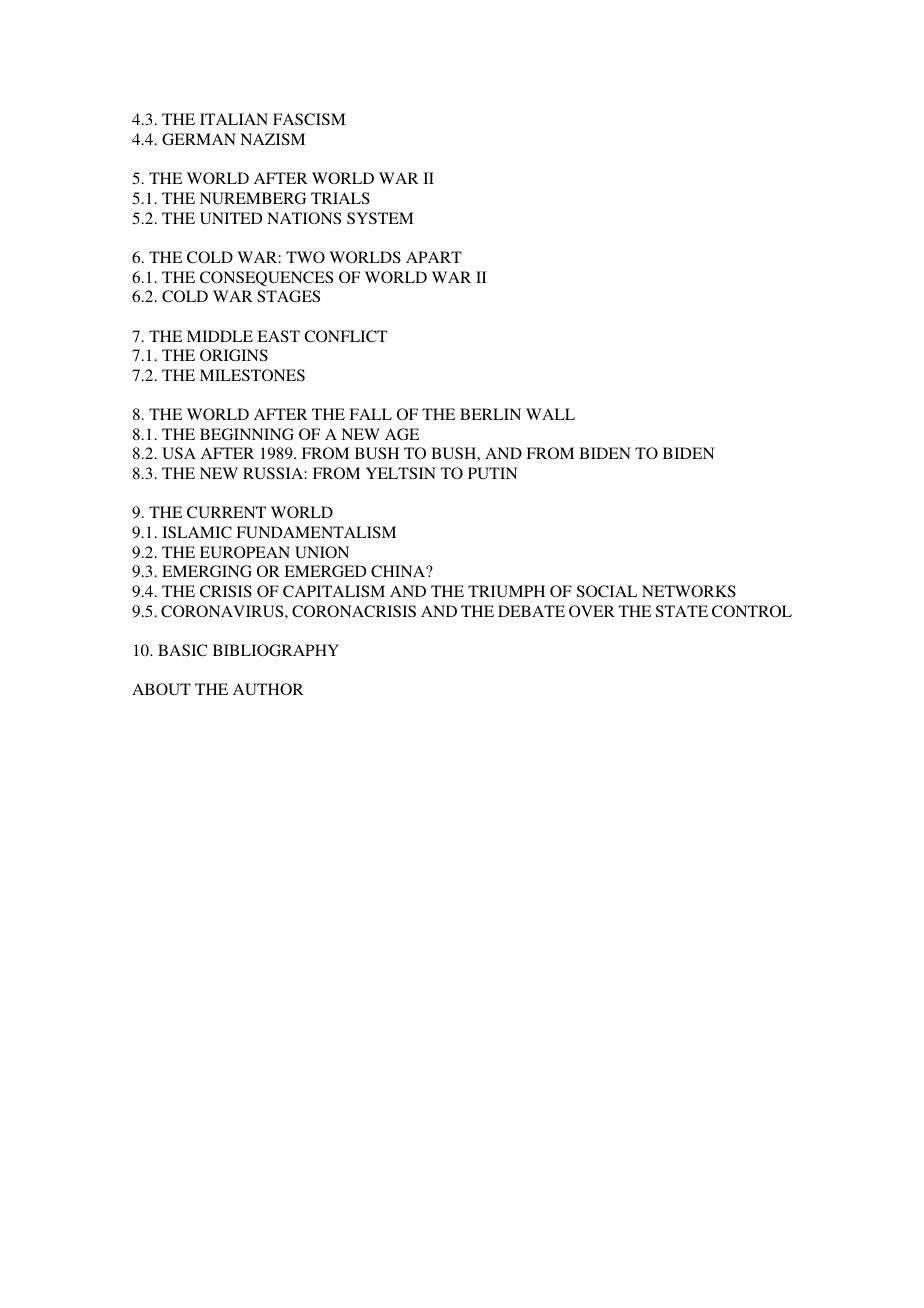 The height and width of the screenshot is (1308, 924). Describe the element at coordinates (245, 552) in the screenshot. I see `EUROPEAN` at that location.
